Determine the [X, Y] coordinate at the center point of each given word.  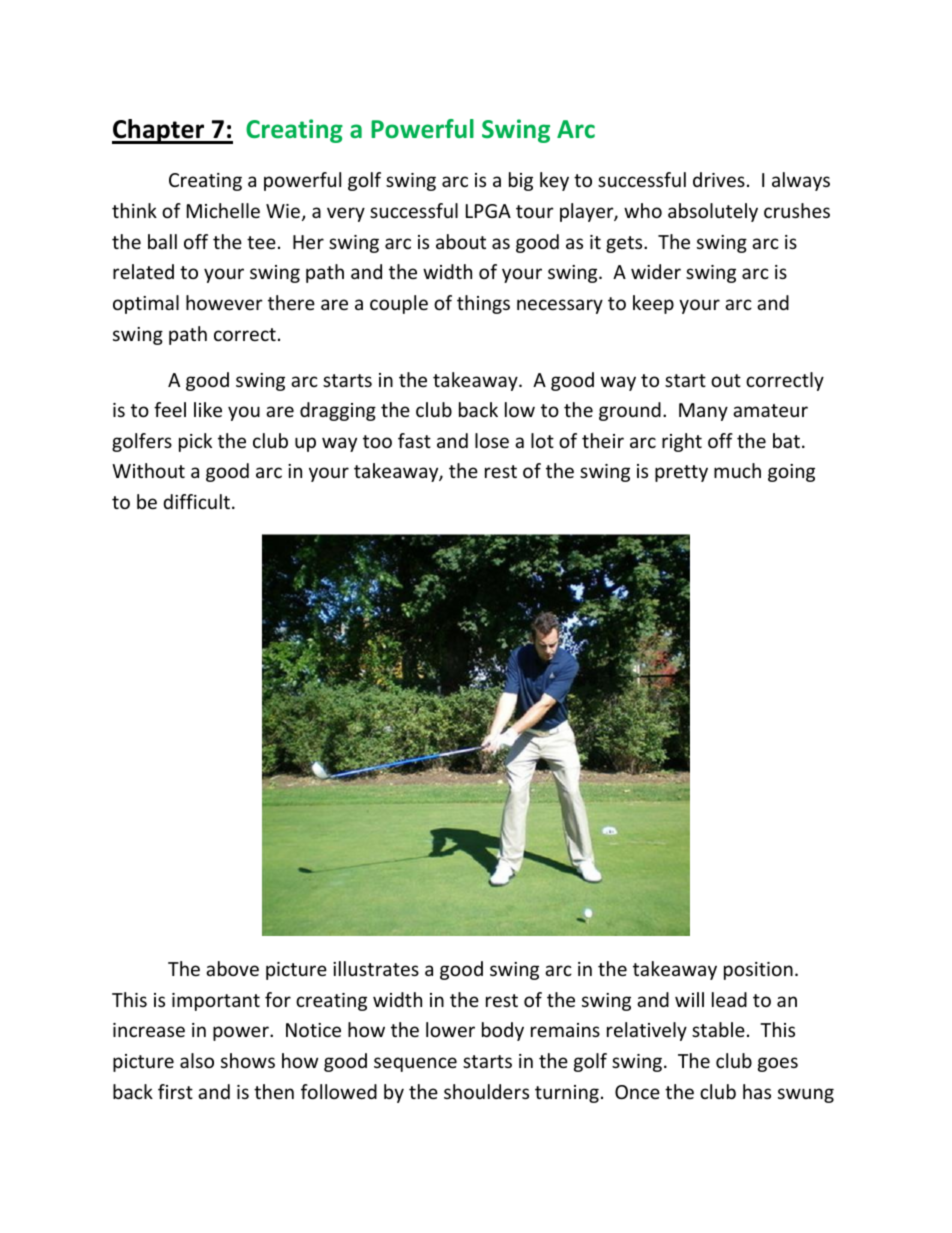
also [197, 1060]
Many [703, 412]
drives [719, 179]
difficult [196, 501]
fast [414, 440]
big [521, 181]
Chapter [159, 131]
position [758, 971]
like [208, 409]
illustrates [376, 968]
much [737, 470]
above [232, 968]
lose [492, 440]
